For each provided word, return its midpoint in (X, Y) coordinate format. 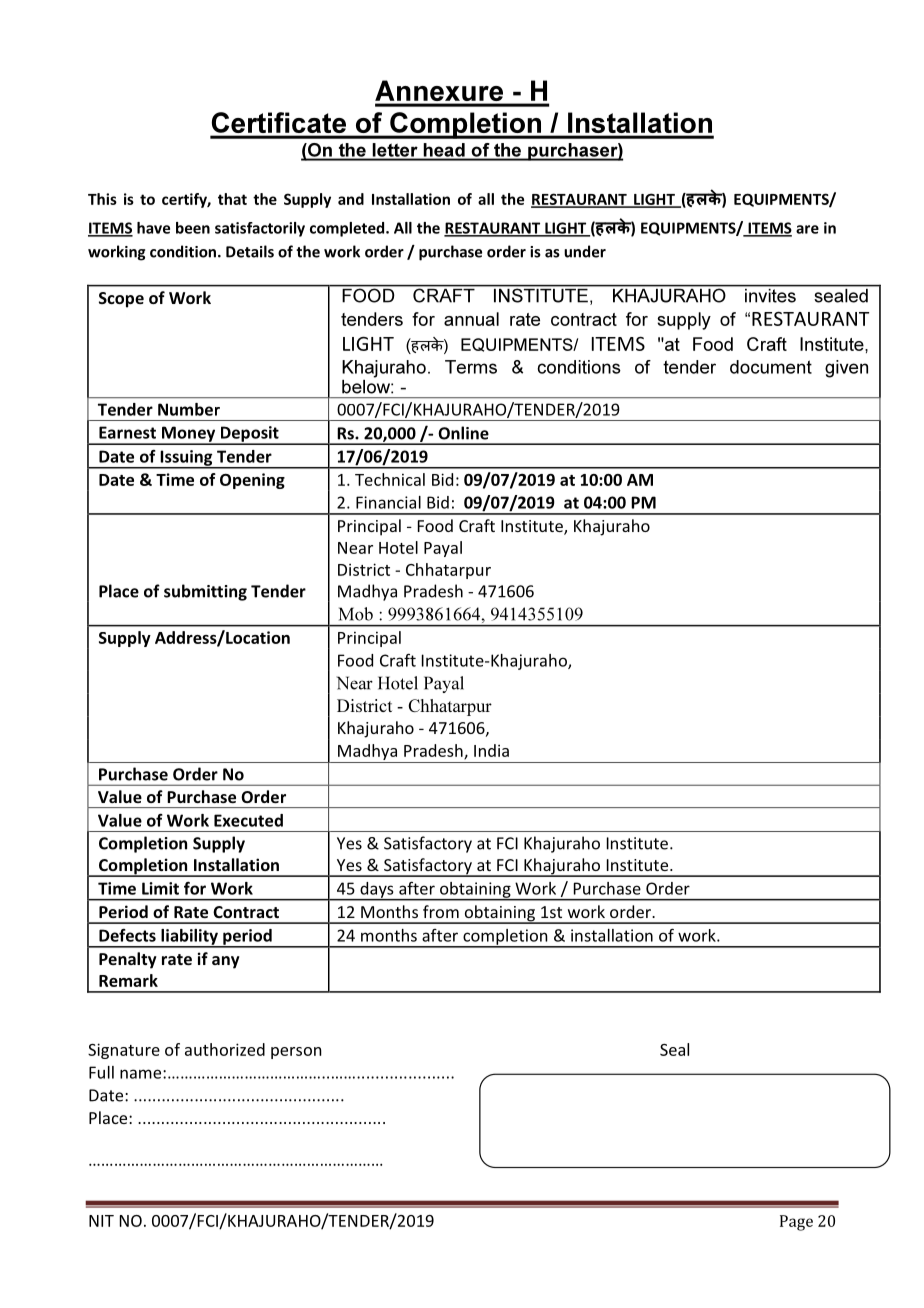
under (585, 251)
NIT (101, 1221)
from (441, 911)
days (377, 891)
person (296, 1053)
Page (796, 1223)
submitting (205, 592)
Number (189, 409)
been (193, 228)
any (226, 962)
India (491, 750)
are (807, 229)
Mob (356, 614)
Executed (248, 820)
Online (463, 433)
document (771, 367)
